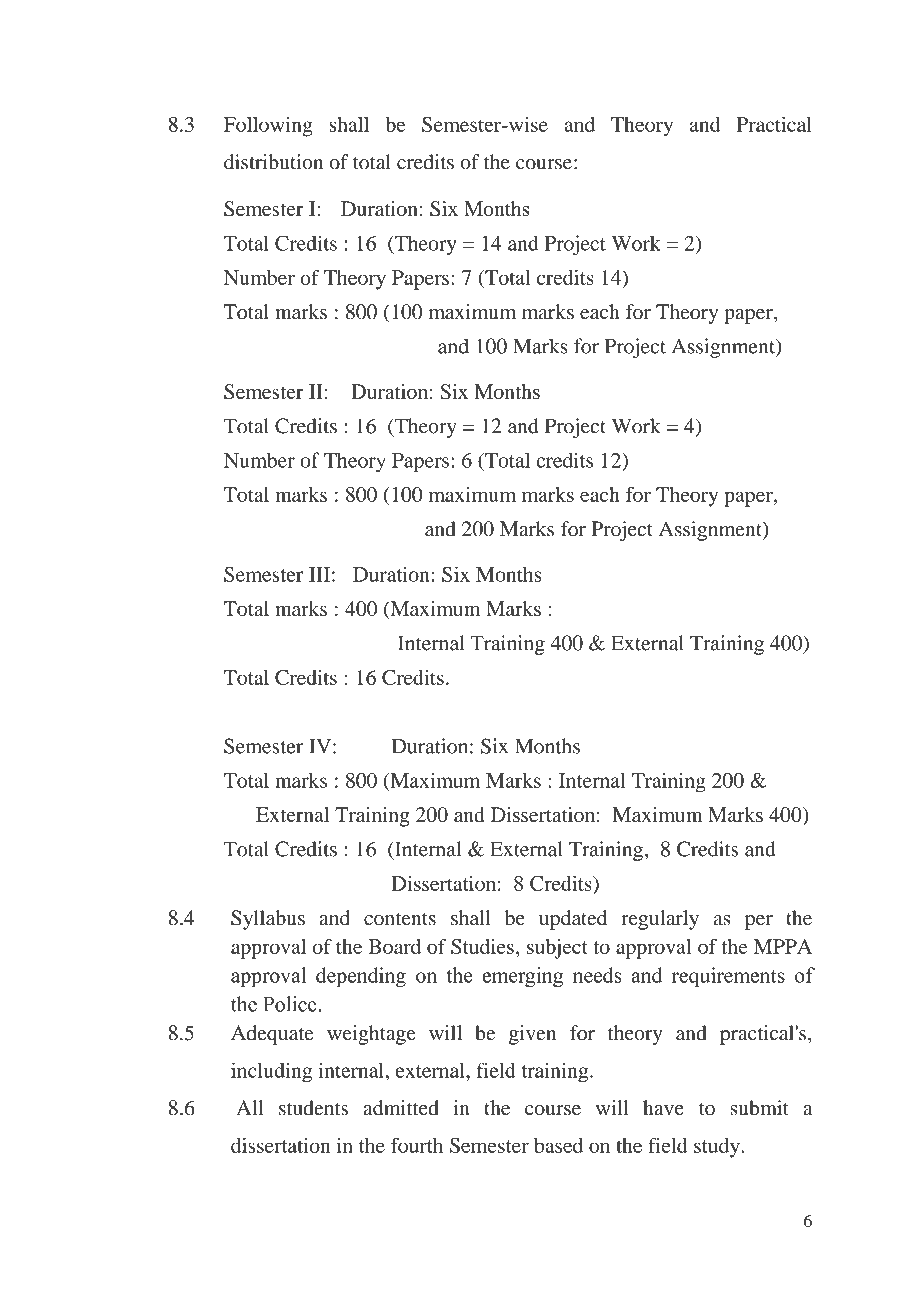  I want to click on contents, so click(400, 919).
